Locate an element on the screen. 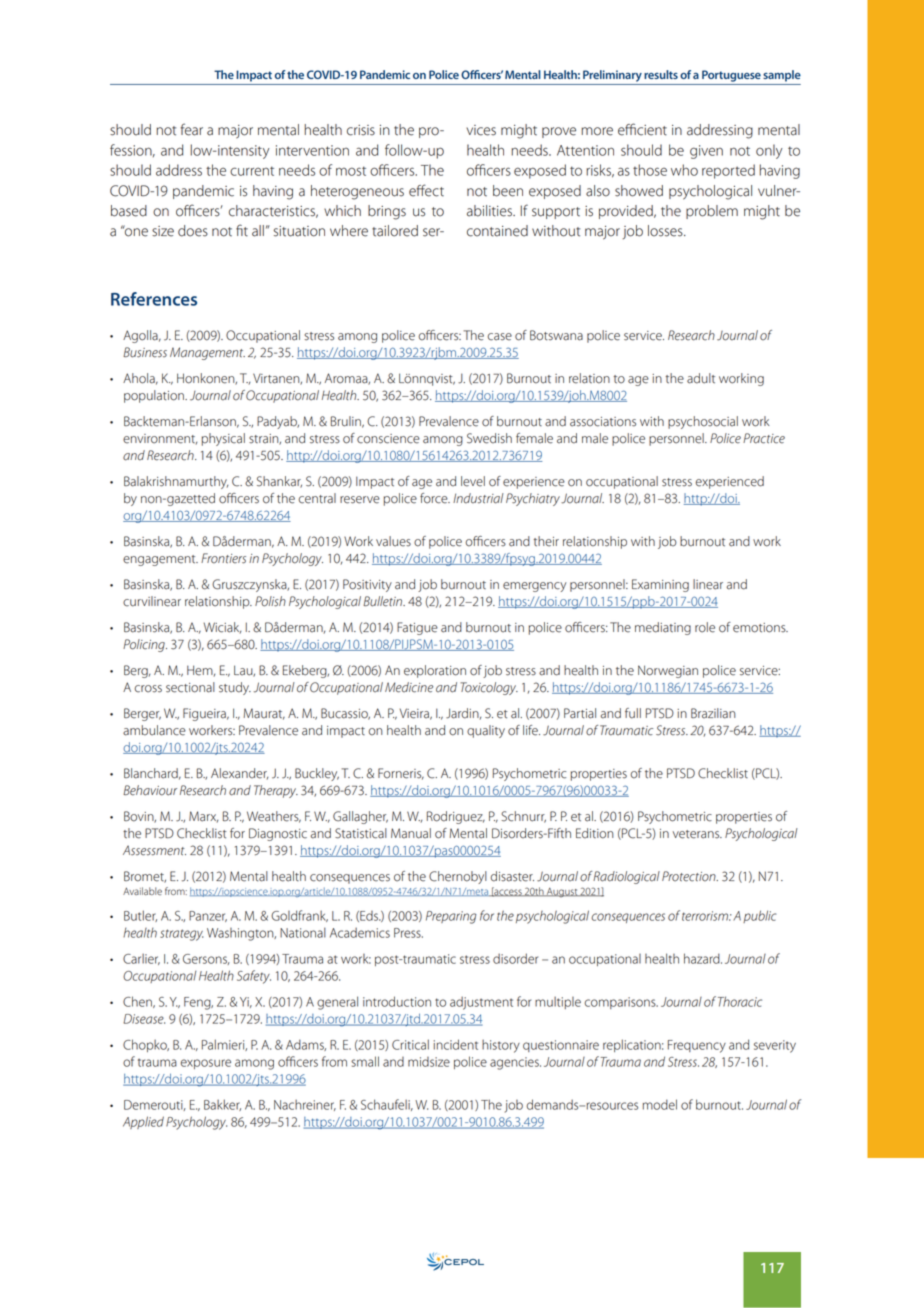 Image resolution: width=924 pixels, height=1308 pixels. crisis is located at coordinates (361, 130).
